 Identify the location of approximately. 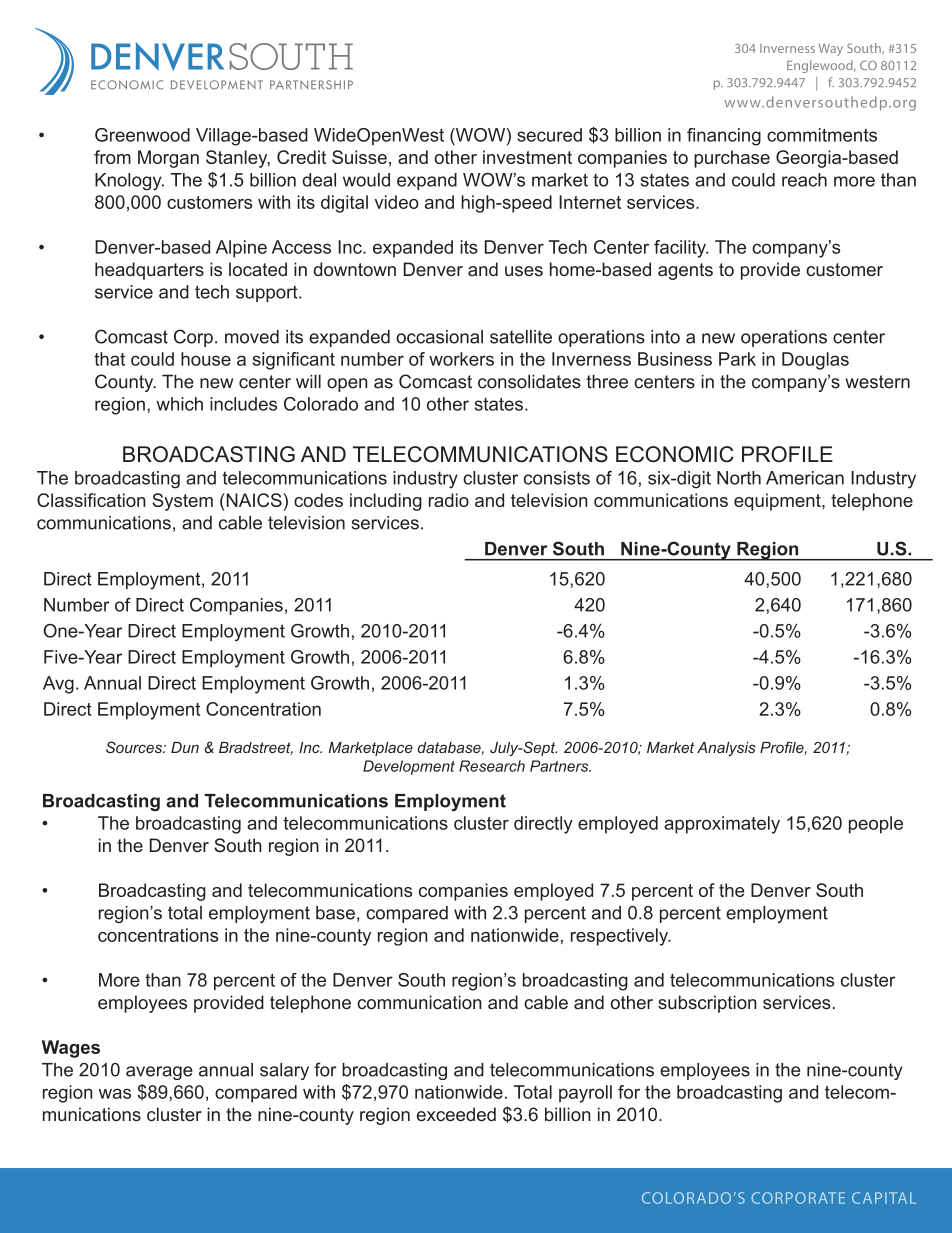
(722, 825).
